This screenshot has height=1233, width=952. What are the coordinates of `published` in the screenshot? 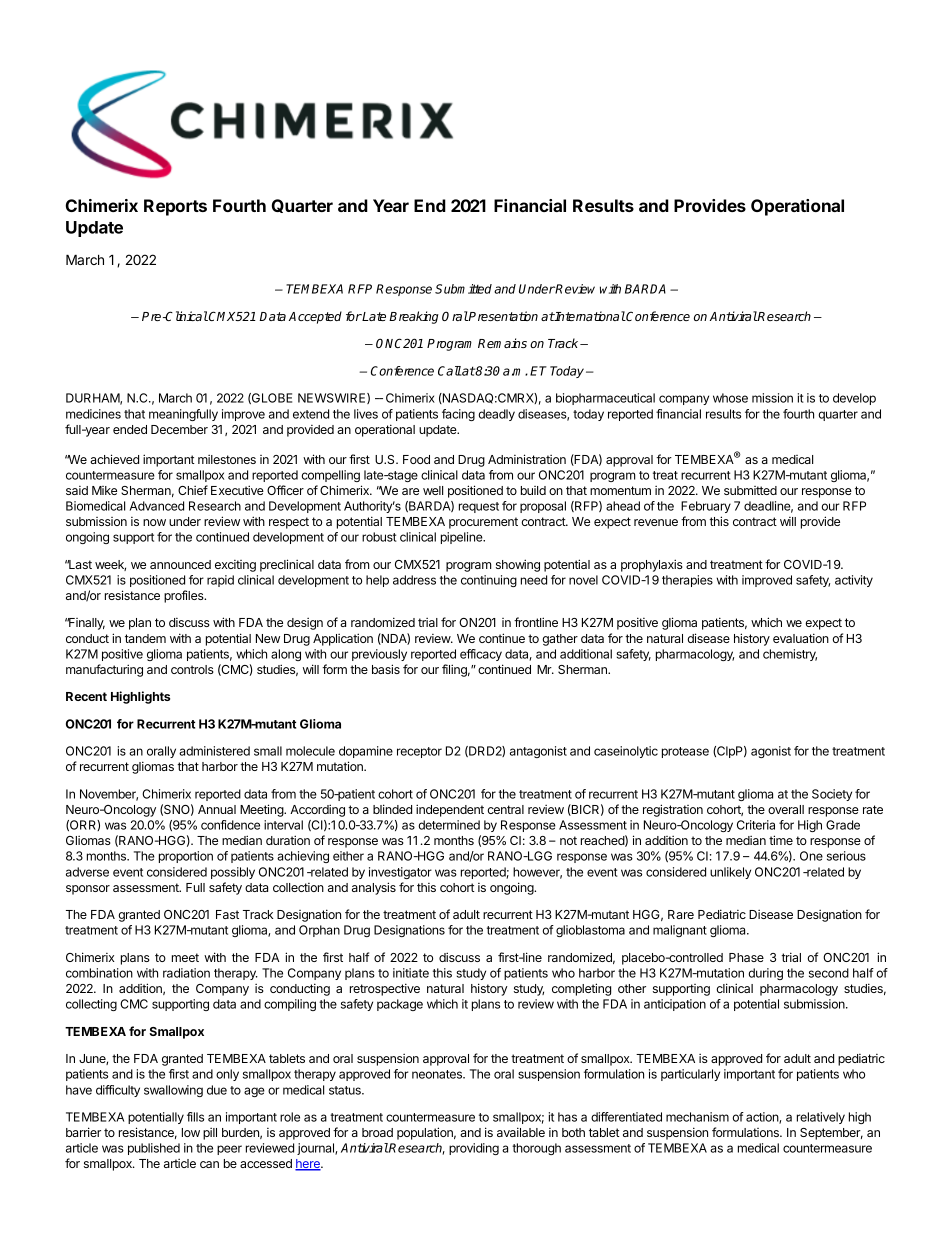 It's located at (154, 1149).
